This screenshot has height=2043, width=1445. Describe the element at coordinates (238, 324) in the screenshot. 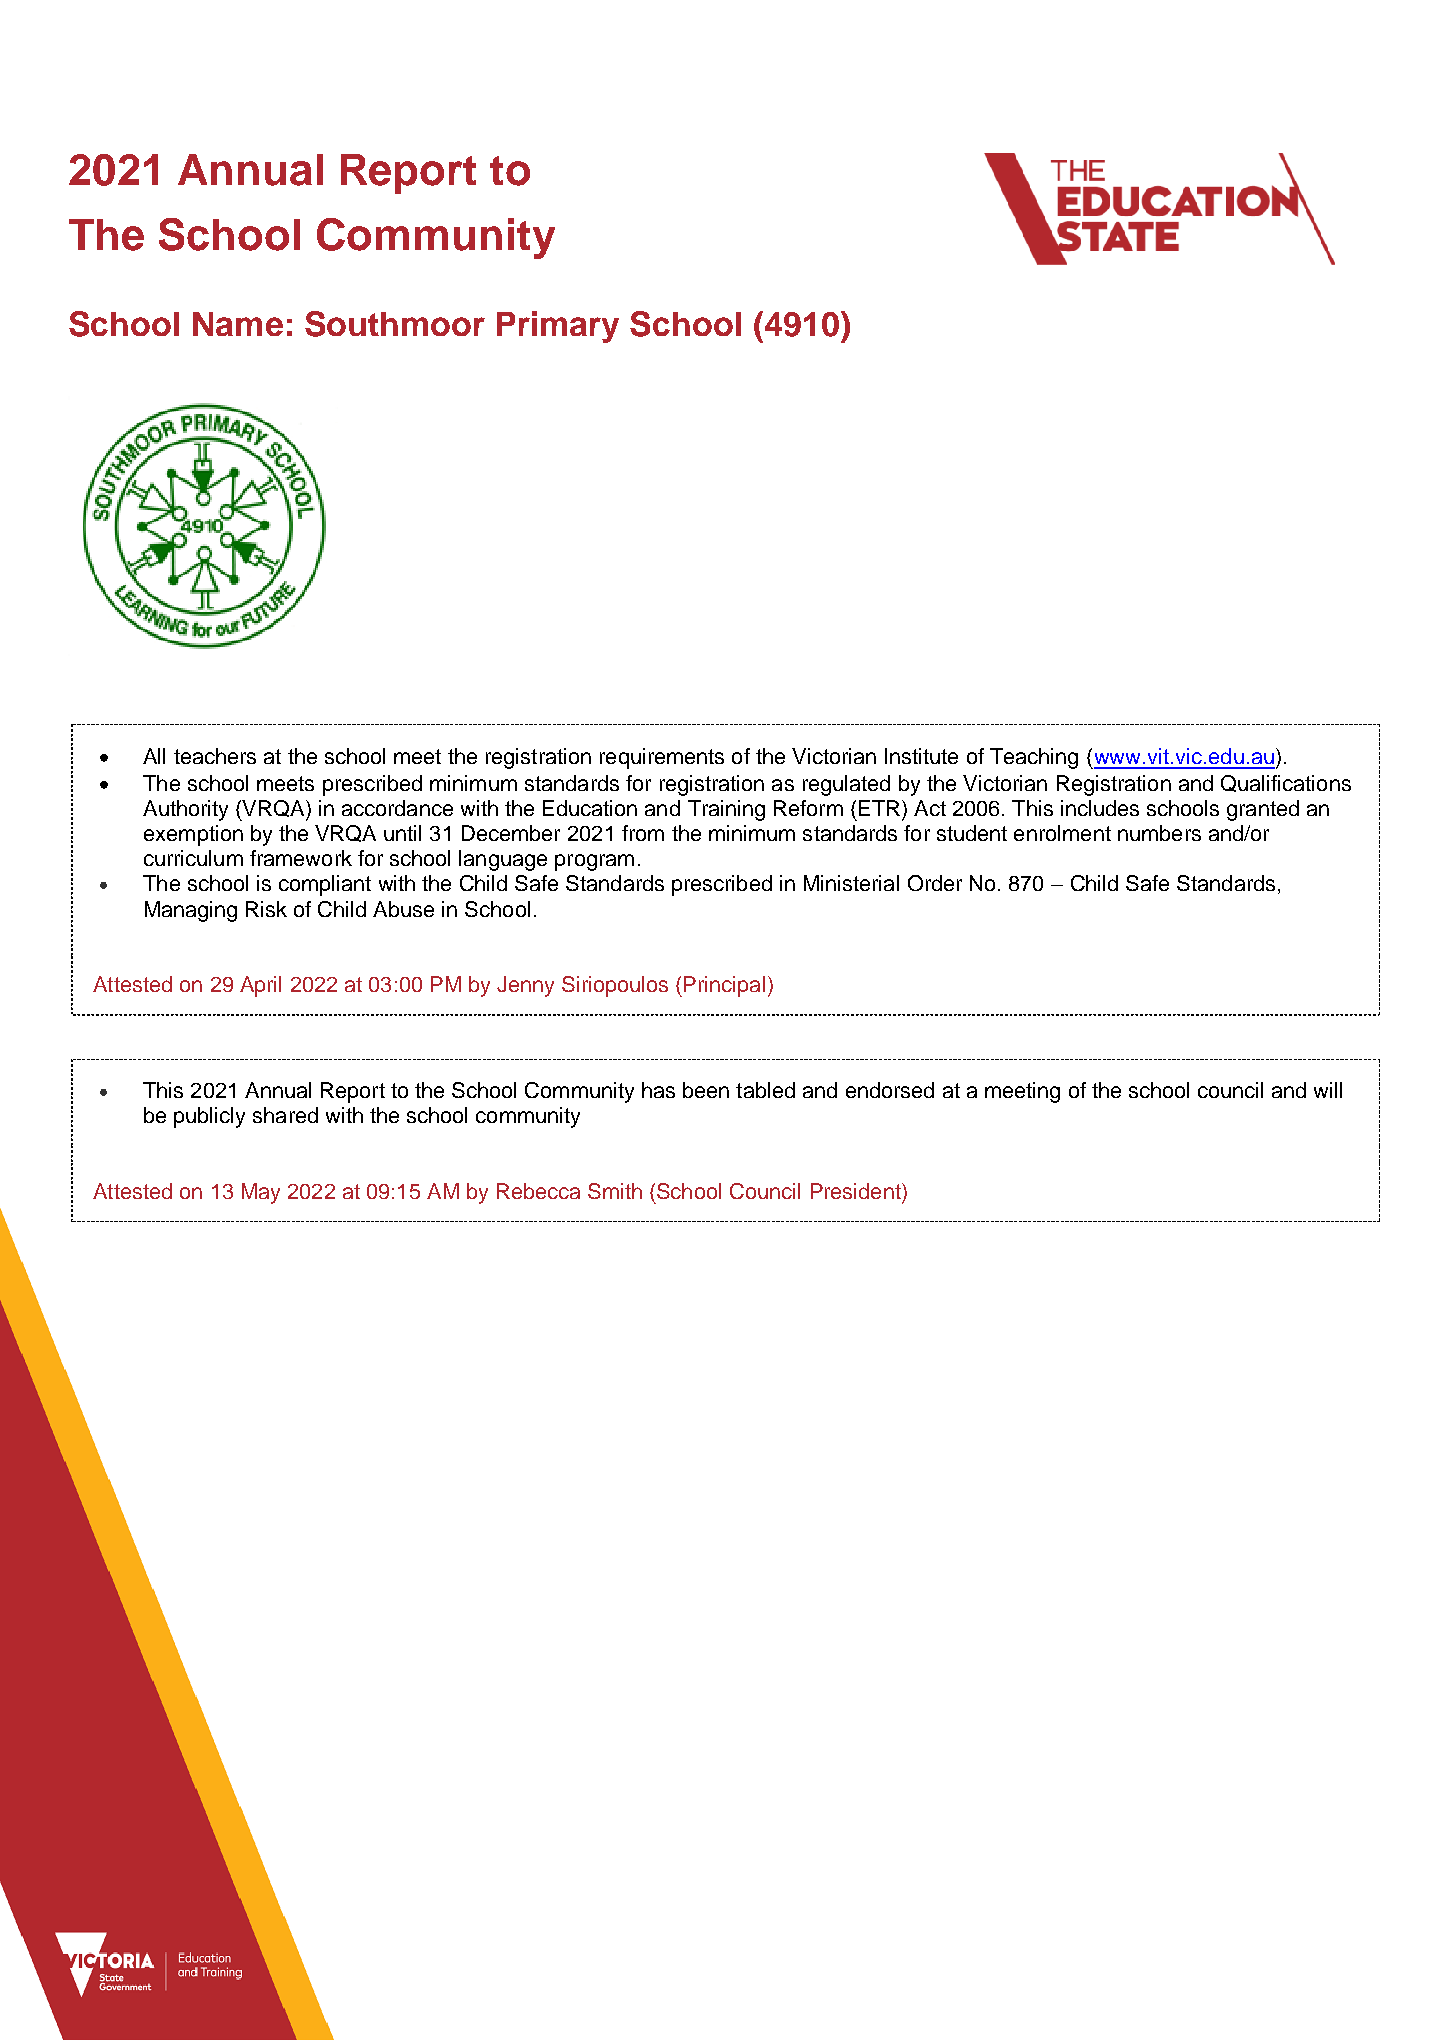

I see `Name` at that location.
